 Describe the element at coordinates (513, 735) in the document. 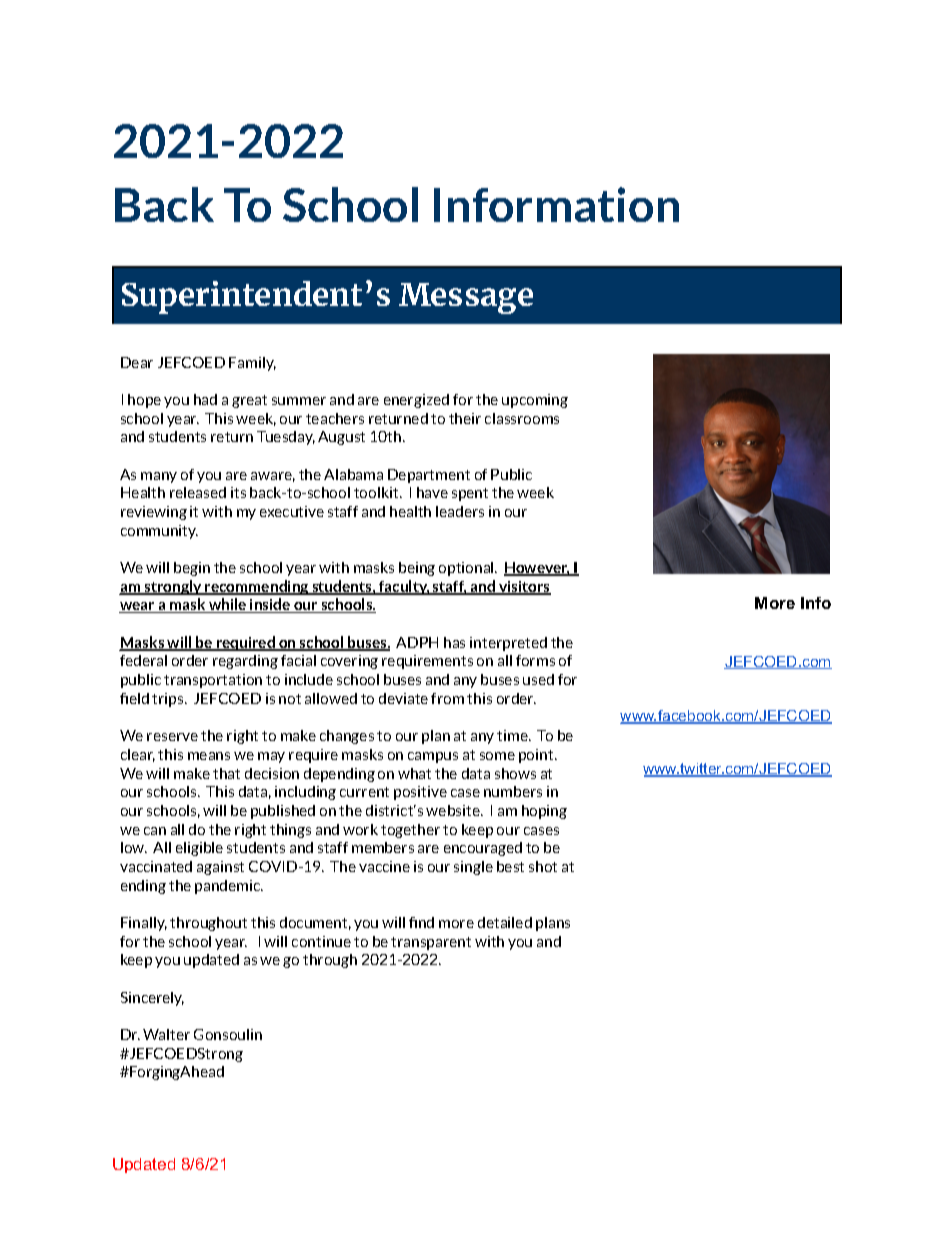

I see `time` at that location.
